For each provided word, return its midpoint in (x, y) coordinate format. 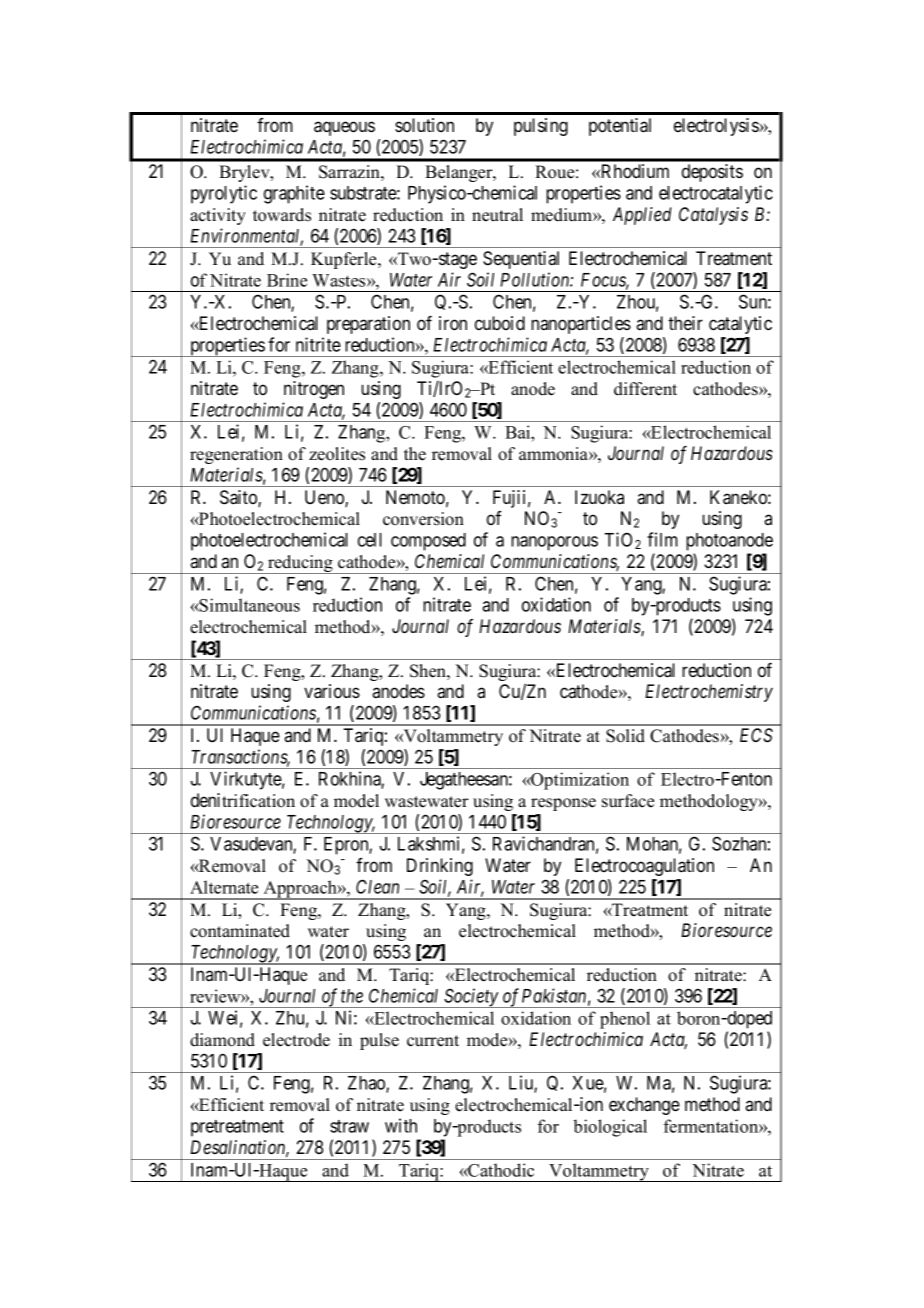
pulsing (541, 127)
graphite (294, 194)
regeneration (236, 455)
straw (349, 1126)
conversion (423, 519)
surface (628, 801)
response (563, 804)
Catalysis (713, 216)
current (433, 1041)
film (662, 539)
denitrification (243, 800)
